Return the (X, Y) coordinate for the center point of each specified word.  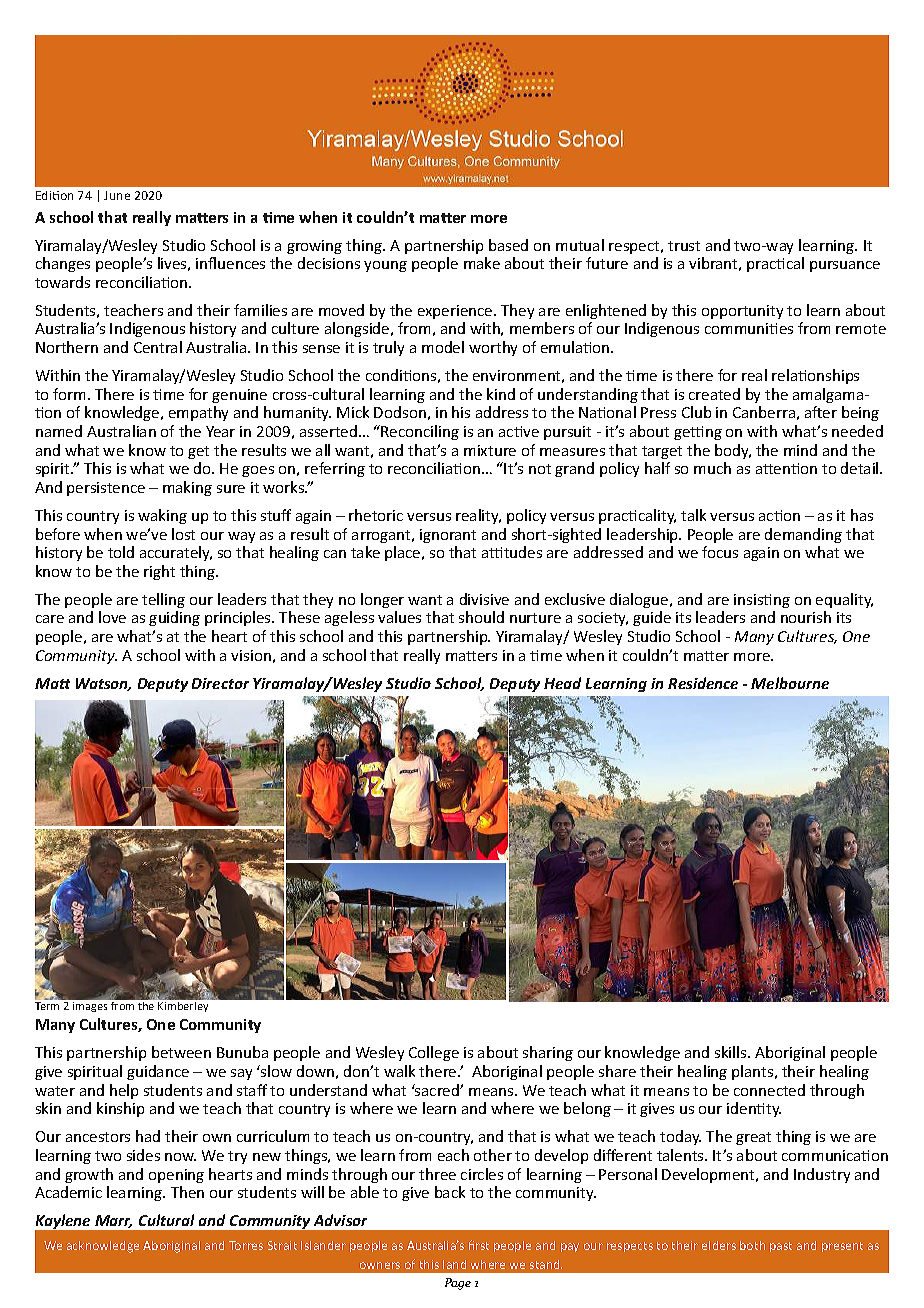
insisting (762, 601)
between (181, 1052)
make (482, 263)
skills (732, 1052)
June (117, 195)
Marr (113, 1221)
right (159, 572)
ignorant (448, 536)
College (434, 1053)
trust (684, 246)
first (479, 1245)
